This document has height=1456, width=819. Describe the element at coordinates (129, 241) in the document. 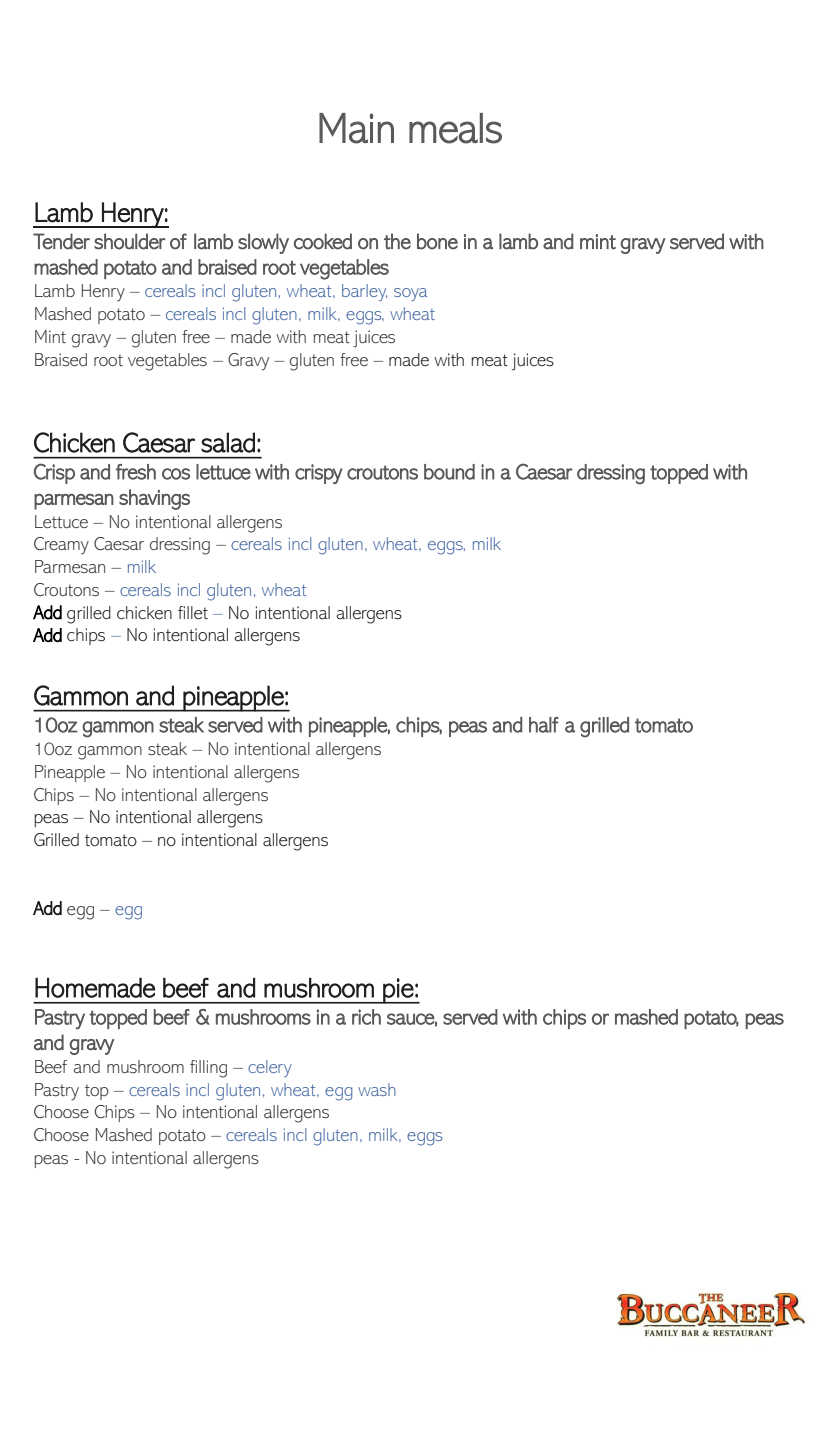

I see `shoulder` at that location.
